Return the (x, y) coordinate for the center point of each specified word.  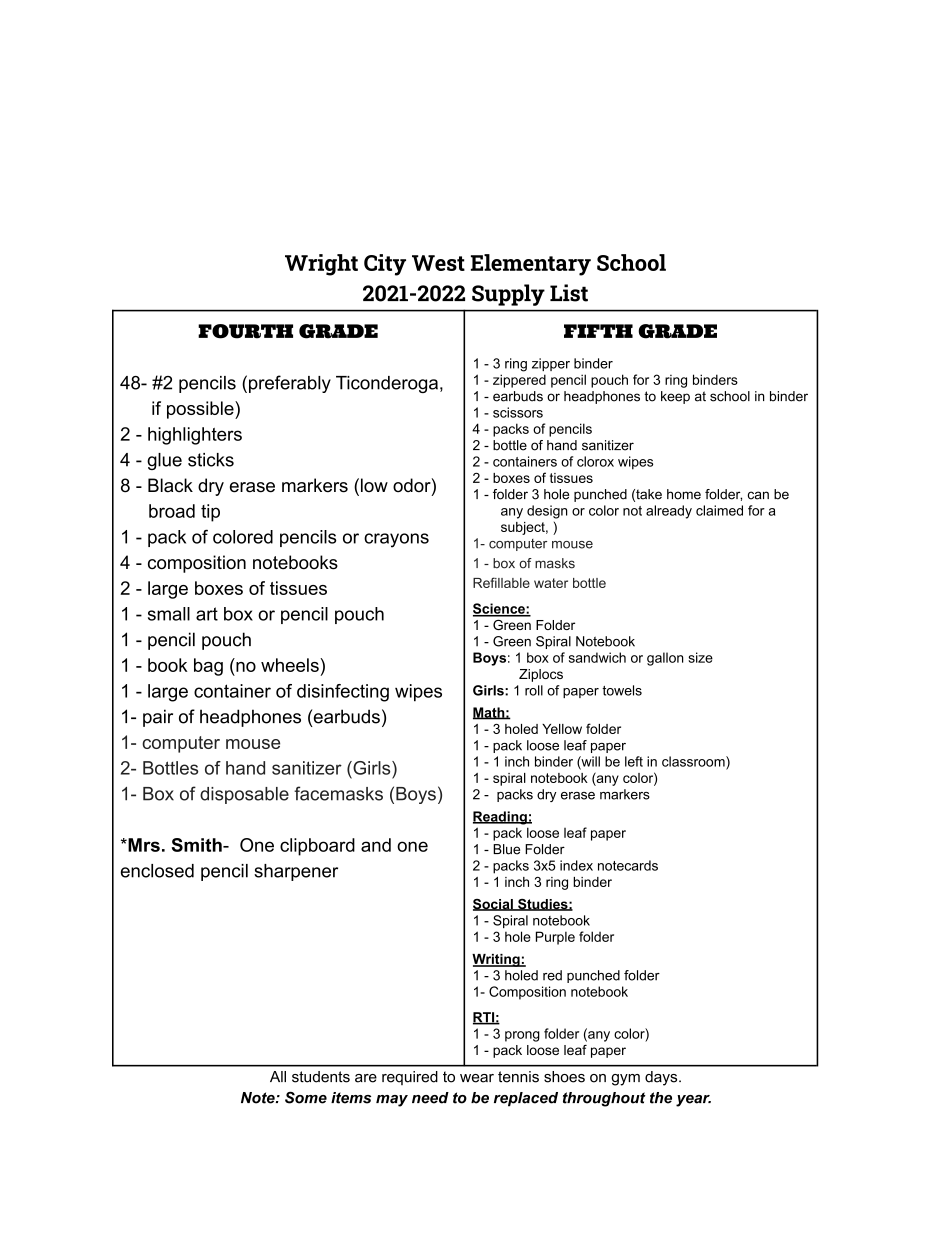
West (438, 263)
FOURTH (245, 331)
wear (477, 1078)
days (662, 1078)
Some (306, 1097)
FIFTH (598, 331)
